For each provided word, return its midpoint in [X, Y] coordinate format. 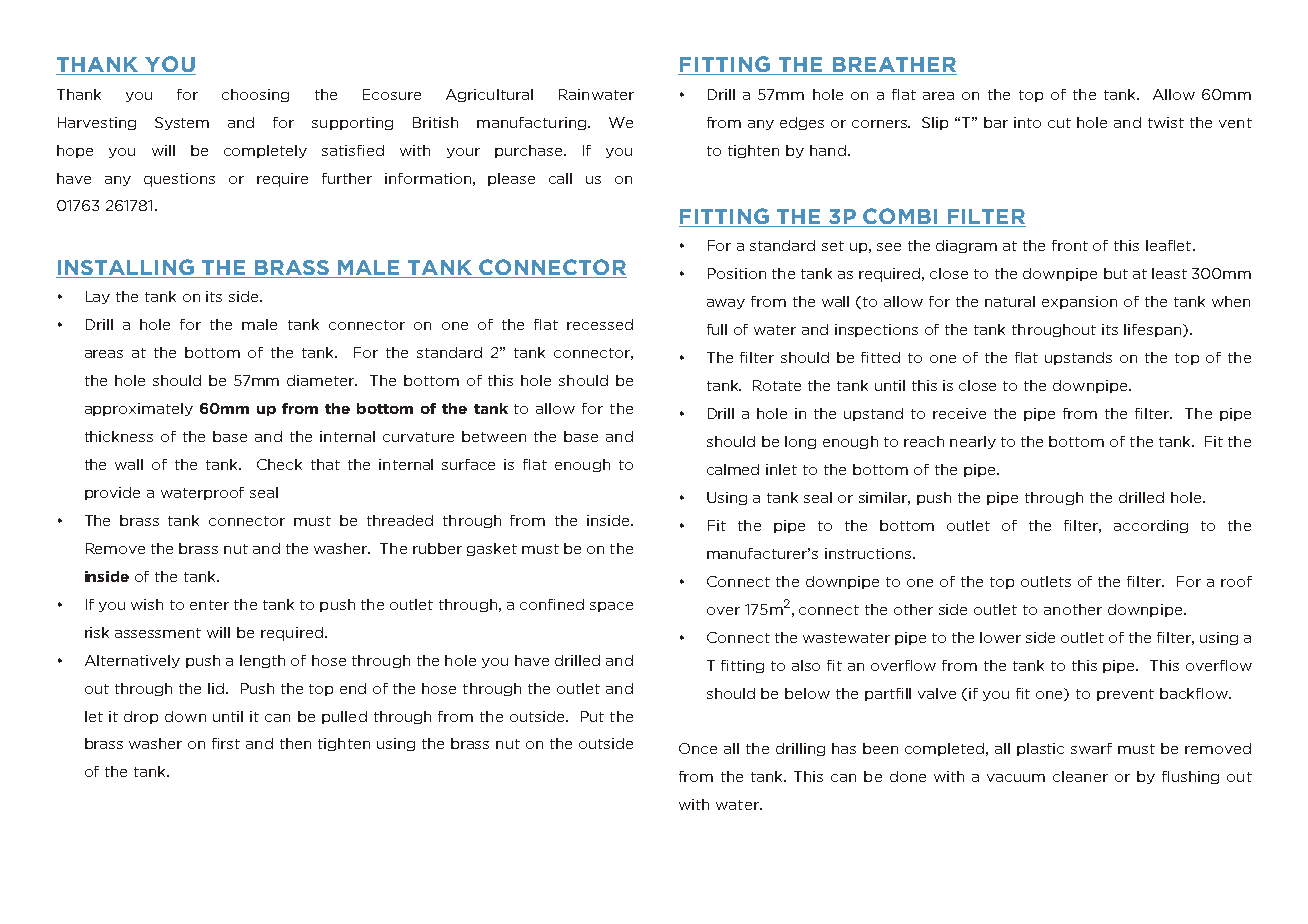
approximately [139, 409]
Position [737, 273]
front [1070, 245]
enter [209, 605]
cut [1059, 123]
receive [959, 413]
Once [698, 748]
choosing [255, 95]
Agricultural [489, 95]
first [226, 743]
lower [1000, 637]
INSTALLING [126, 267]
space [611, 607]
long [800, 442]
